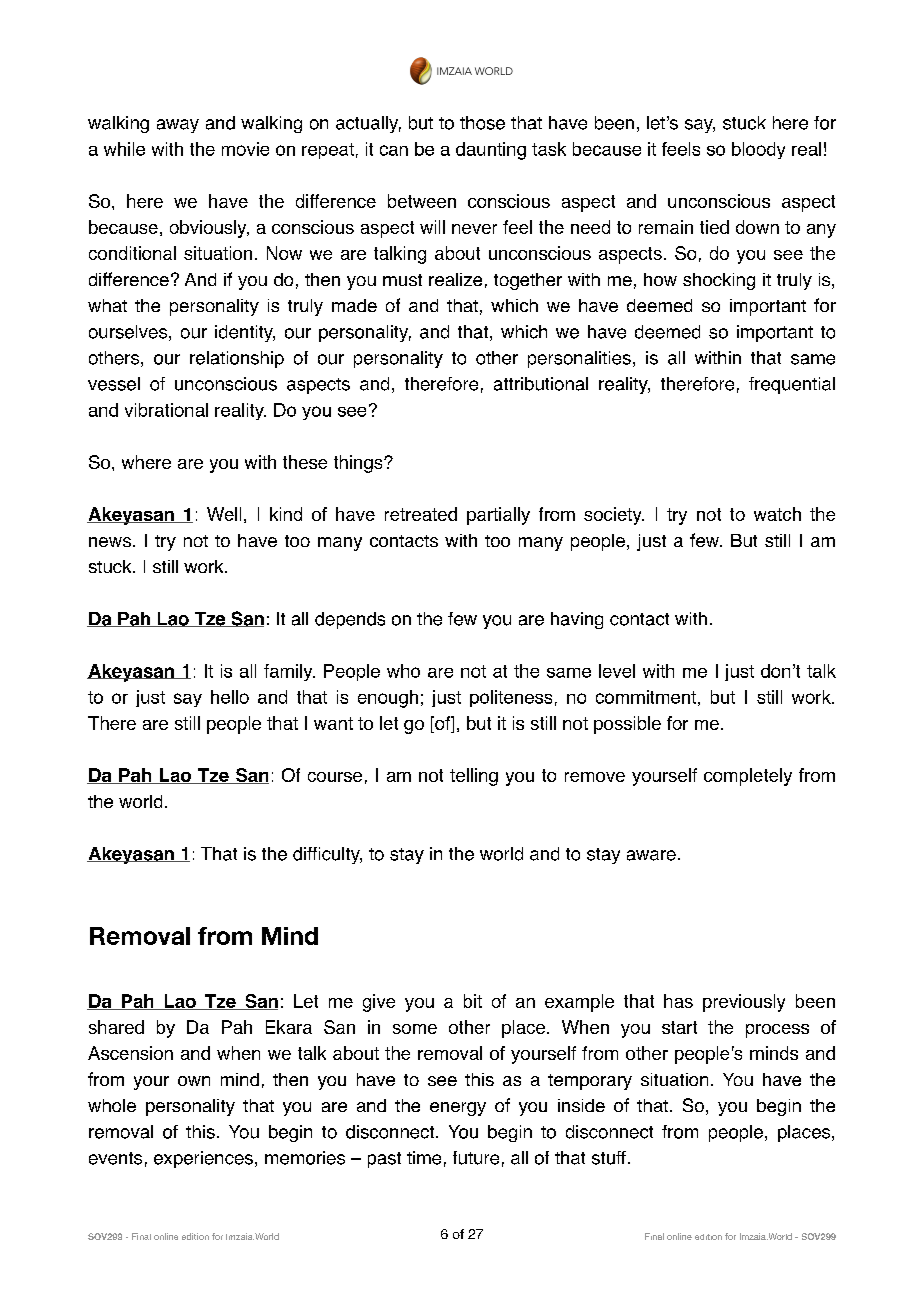 The height and width of the page is (1308, 924). I want to click on bit, so click(473, 1001).
